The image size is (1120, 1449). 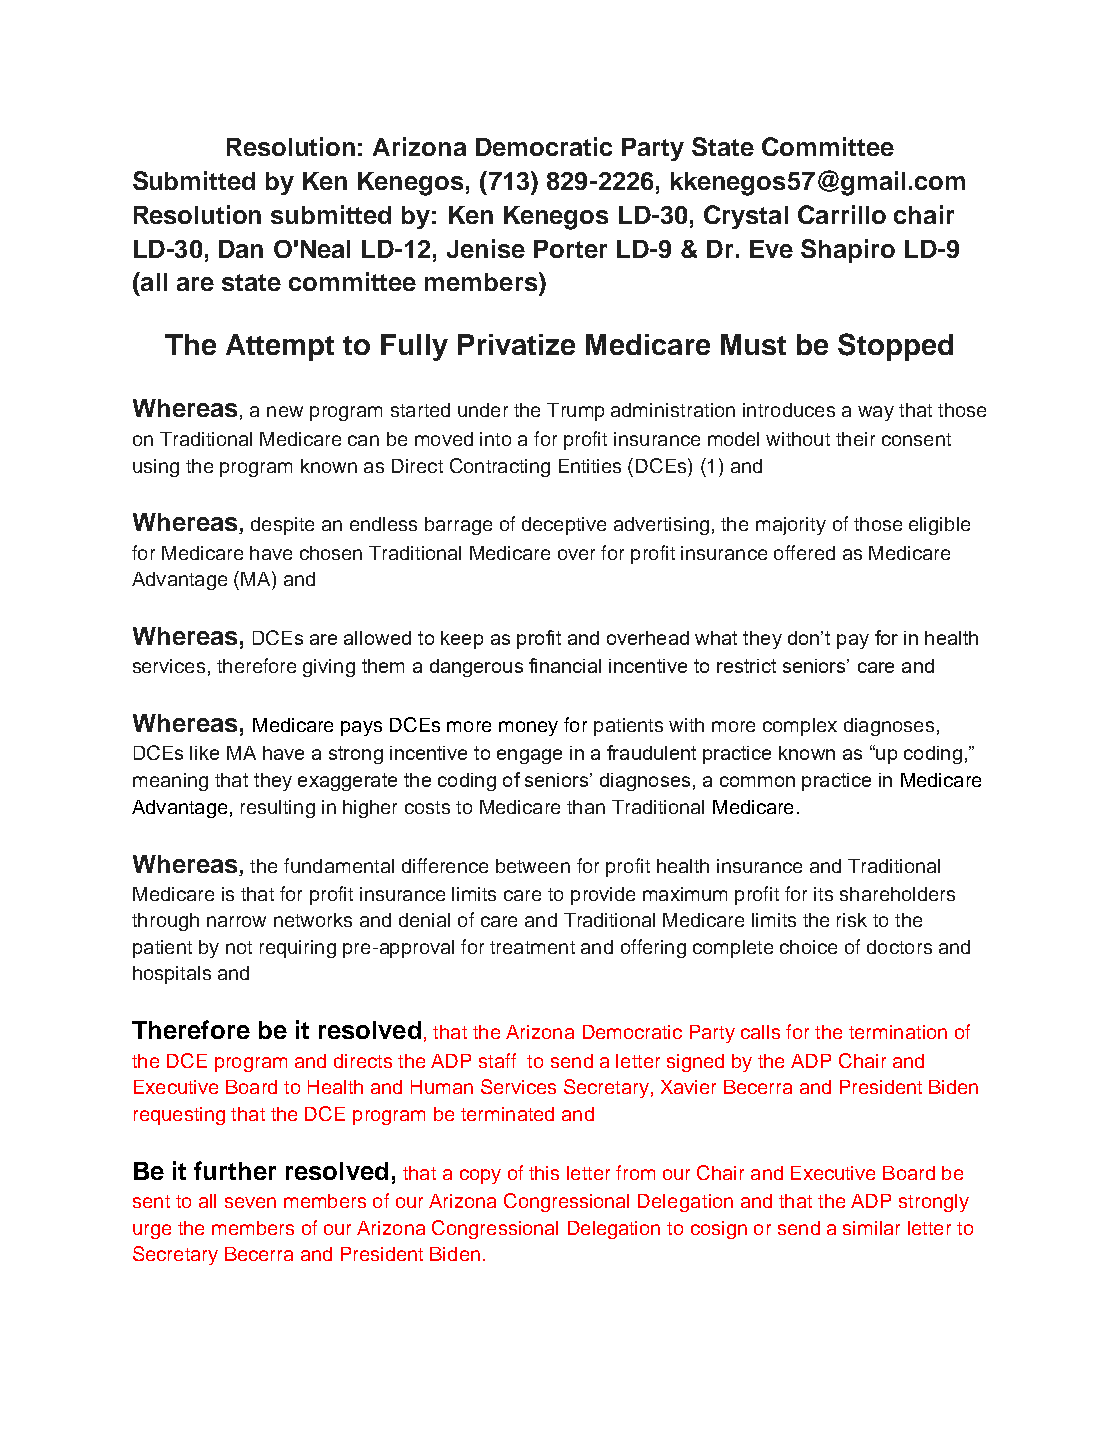 I want to click on money, so click(x=528, y=728).
